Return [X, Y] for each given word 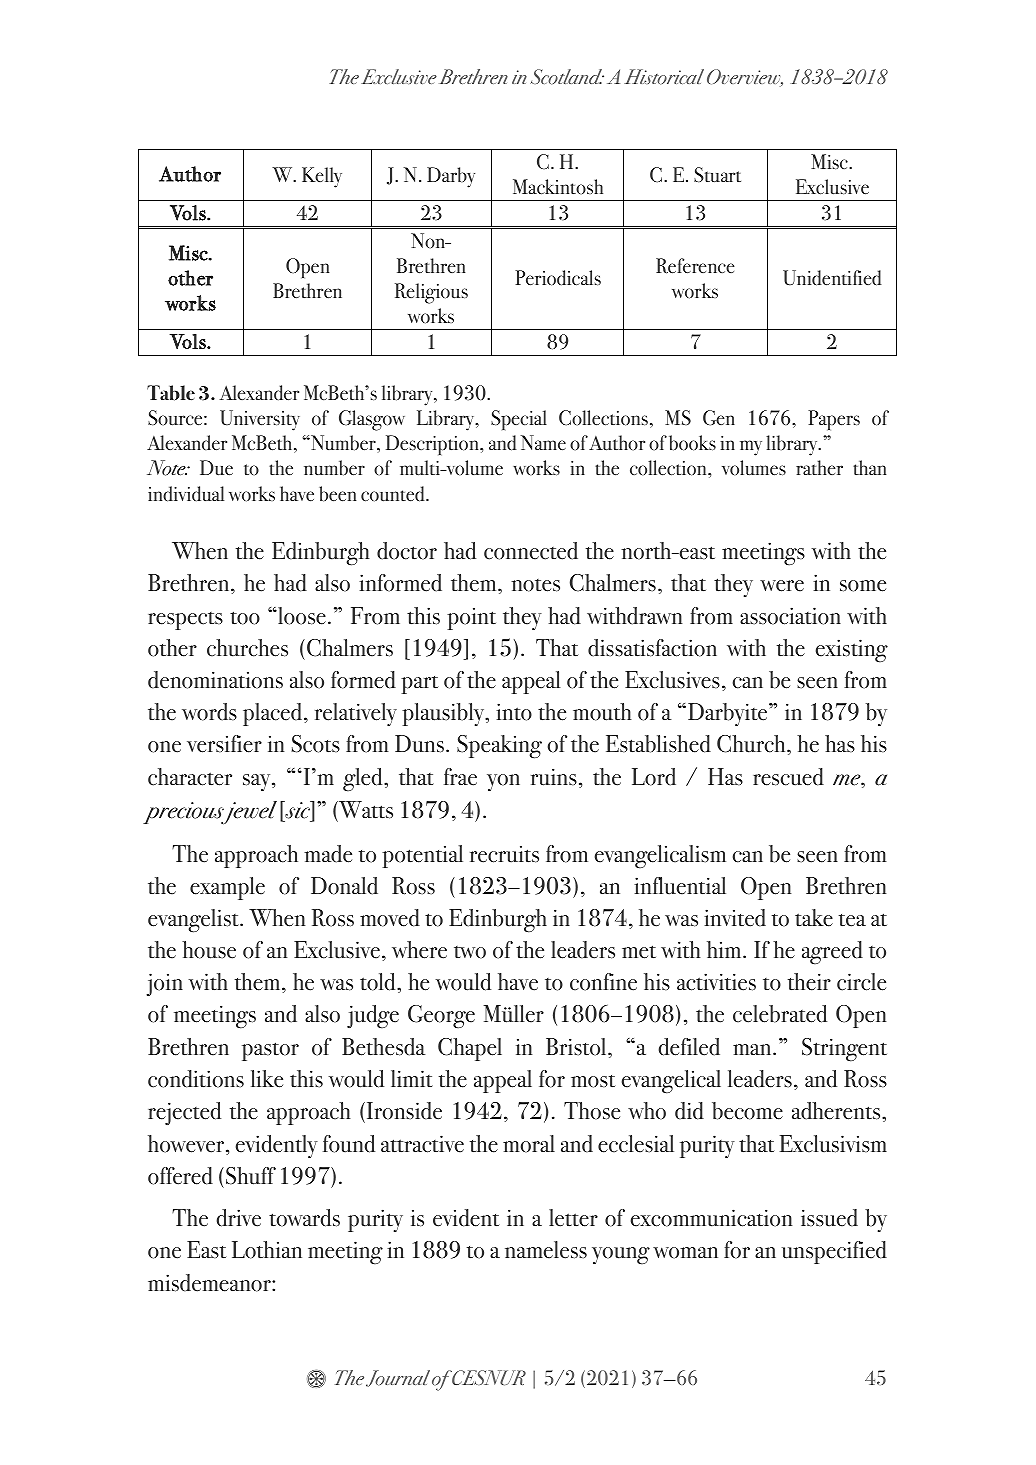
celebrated [780, 1014]
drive [238, 1218]
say [258, 782]
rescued [788, 777]
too [245, 618]
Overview [745, 78]
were [782, 586]
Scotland [567, 77]
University [260, 420]
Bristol [577, 1047]
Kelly [322, 177]
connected [531, 551]
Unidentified [832, 278]
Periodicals [558, 278]
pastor [270, 1051]
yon [503, 782]
